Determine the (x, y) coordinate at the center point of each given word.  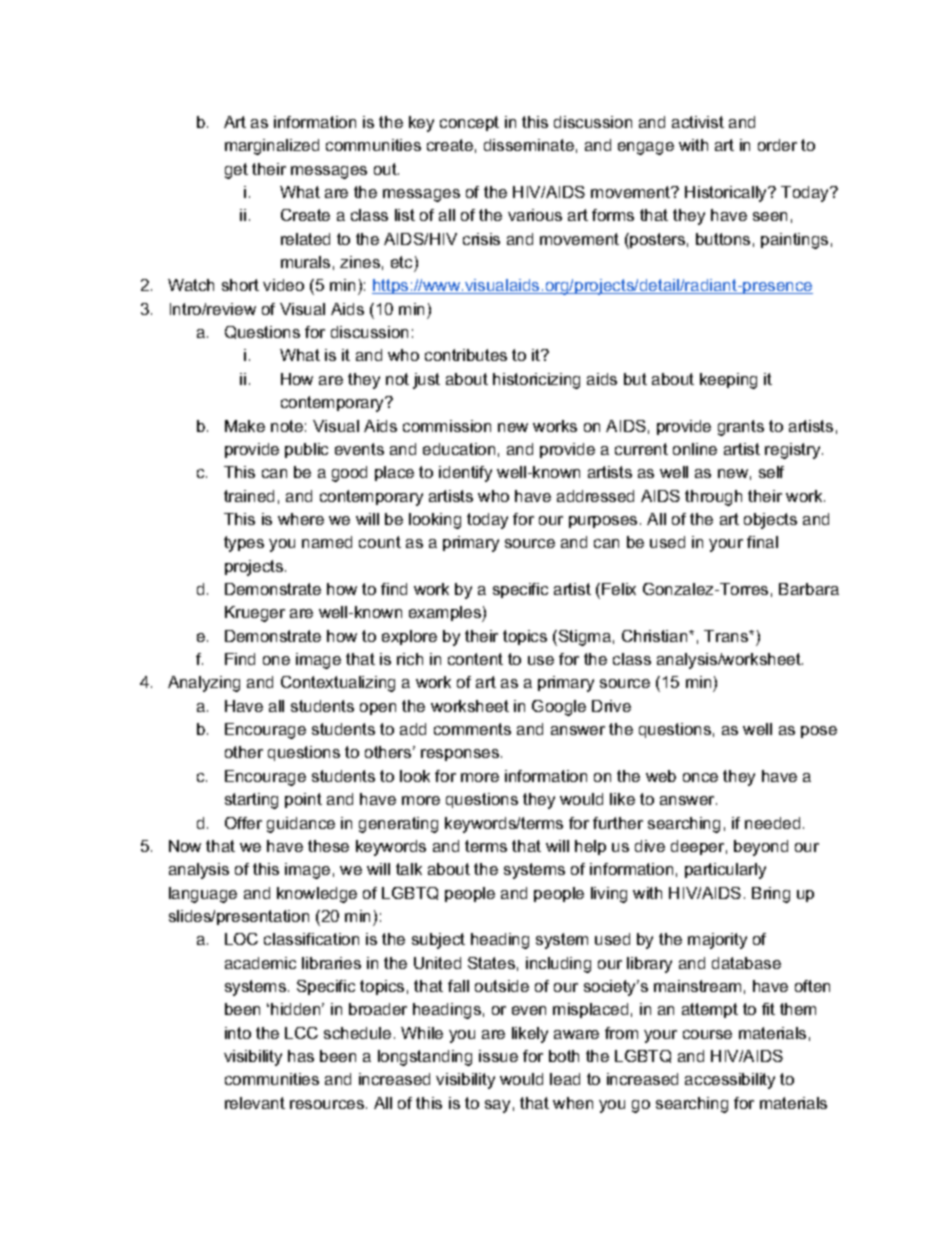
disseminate (529, 145)
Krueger (255, 614)
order (777, 145)
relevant (255, 1103)
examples (446, 614)
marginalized (272, 147)
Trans (727, 636)
